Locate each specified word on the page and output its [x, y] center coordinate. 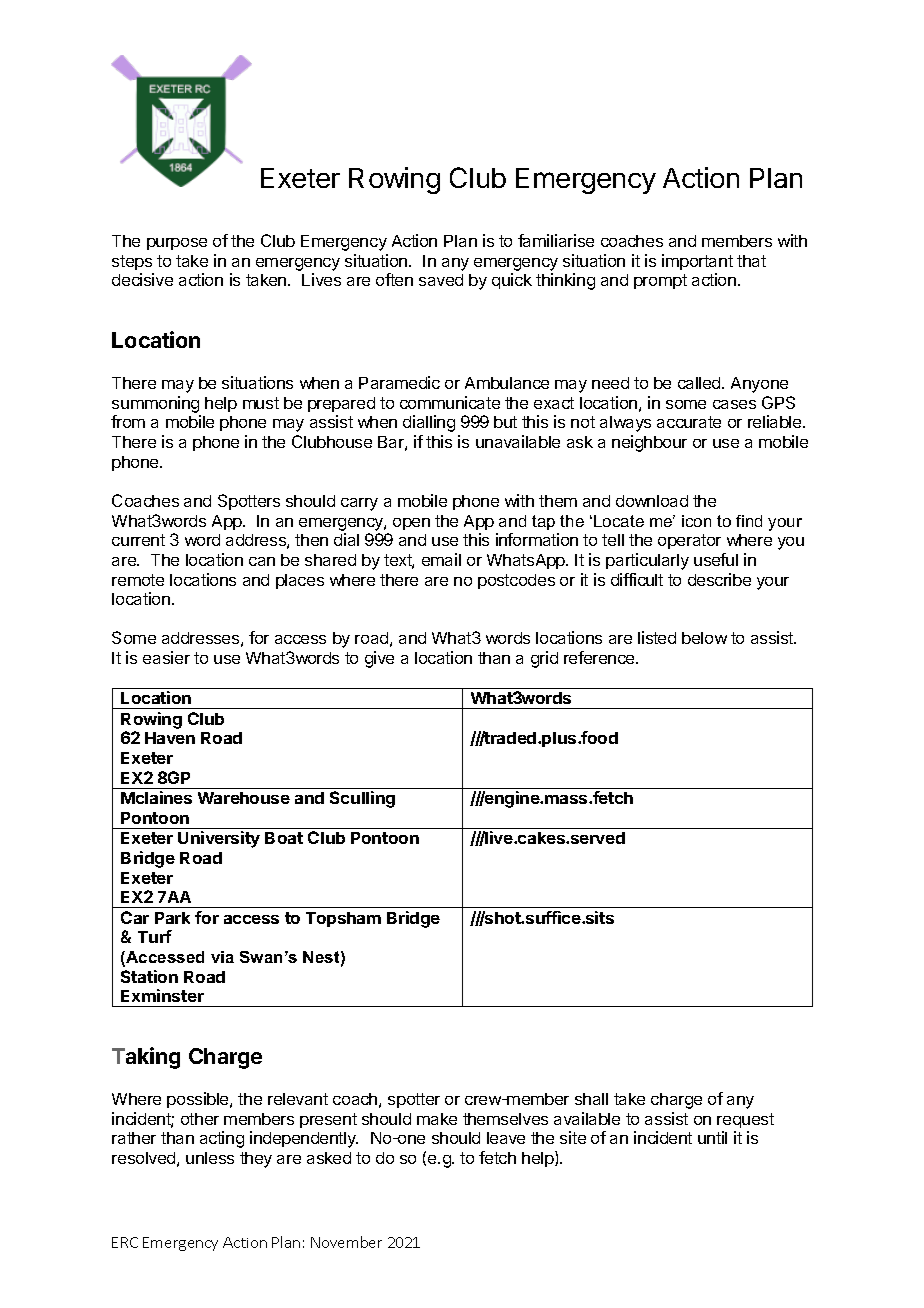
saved [441, 280]
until [712, 1137]
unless [210, 1158]
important [697, 262]
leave [506, 1138]
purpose [177, 244]
